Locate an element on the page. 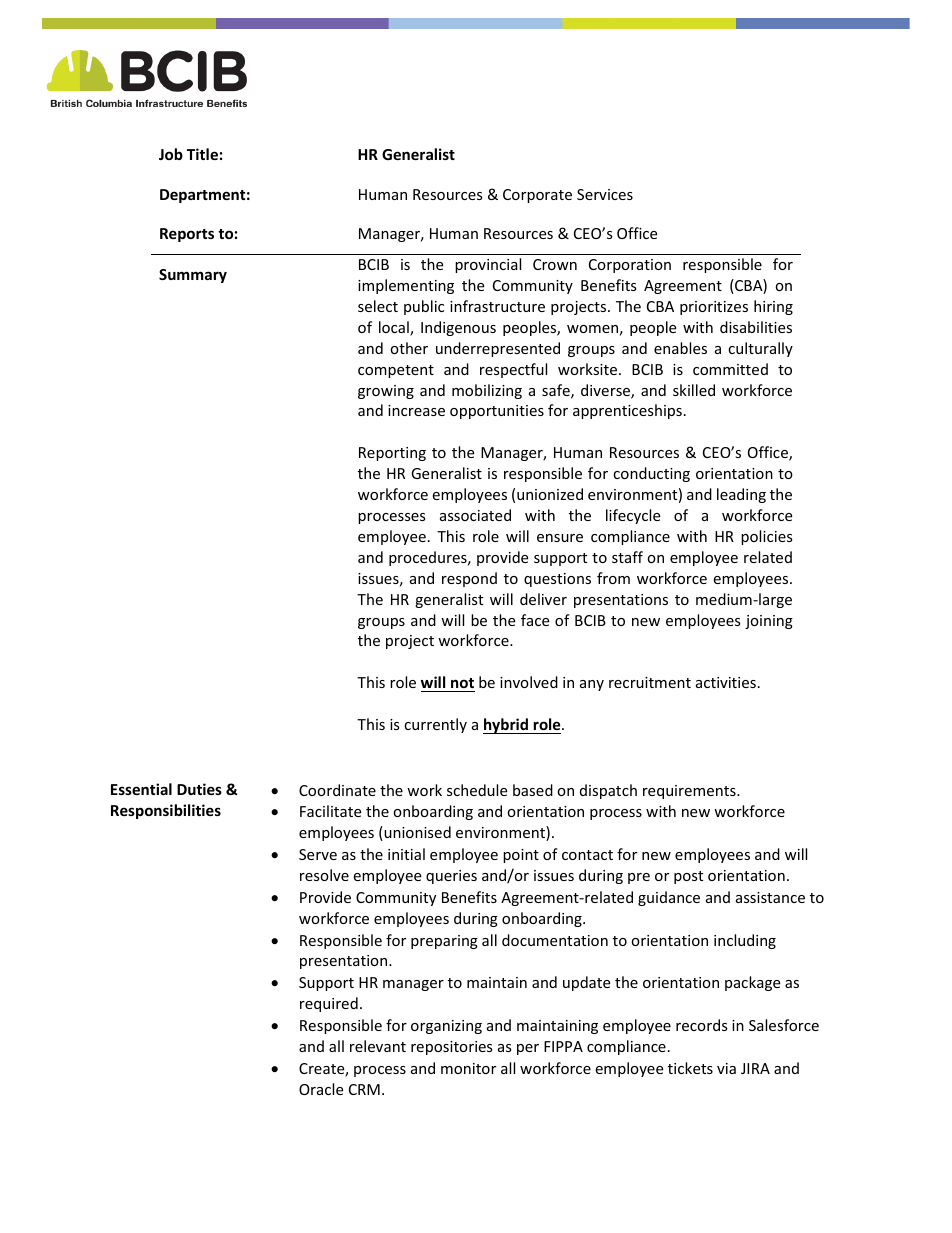 The width and height of the image is (952, 1233). Oracle is located at coordinates (321, 1089).
